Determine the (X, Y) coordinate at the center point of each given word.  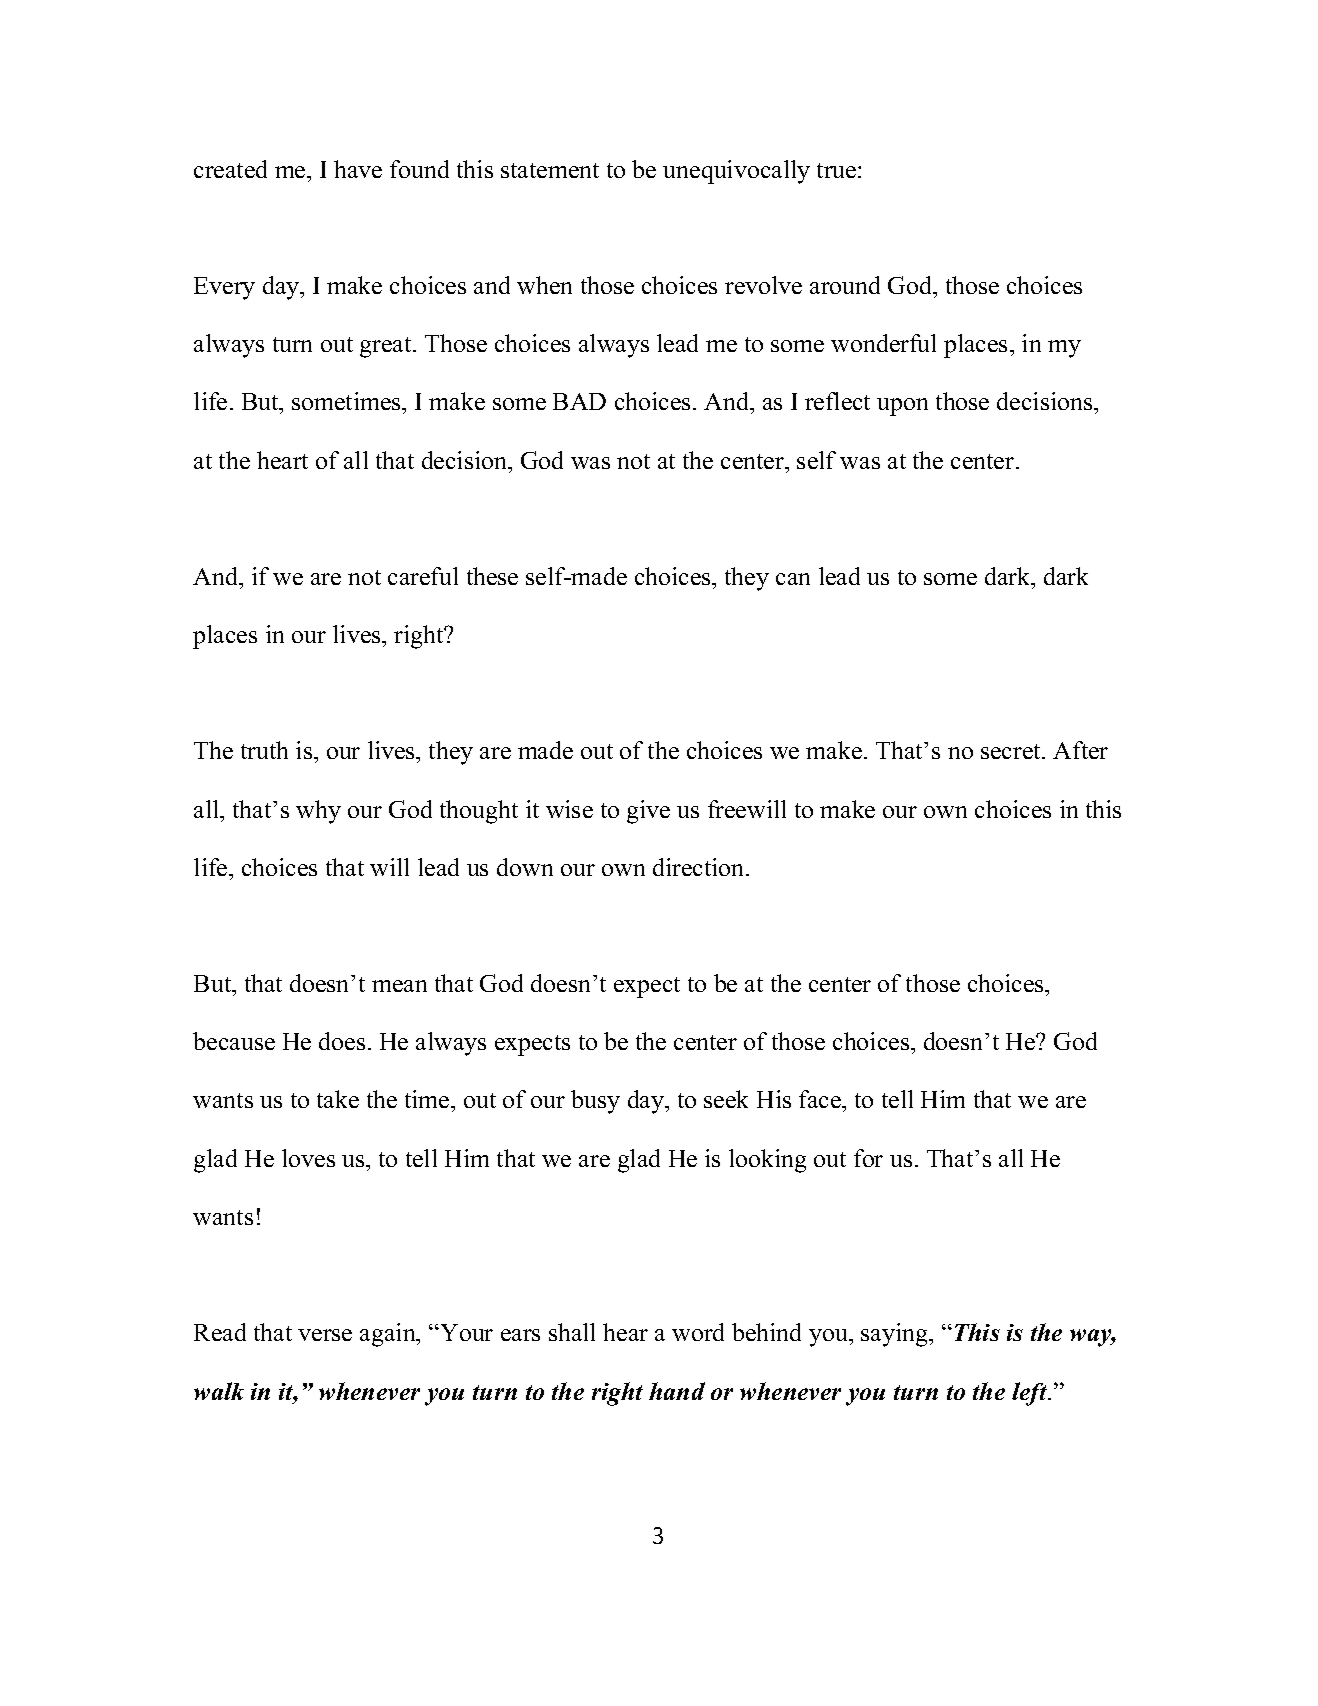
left (1031, 1394)
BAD (579, 401)
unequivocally (736, 172)
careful (423, 576)
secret (1012, 751)
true (838, 170)
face (821, 1099)
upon (902, 407)
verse (325, 1335)
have (358, 169)
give (648, 812)
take (338, 1099)
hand (677, 1391)
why (318, 812)
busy (595, 1102)
